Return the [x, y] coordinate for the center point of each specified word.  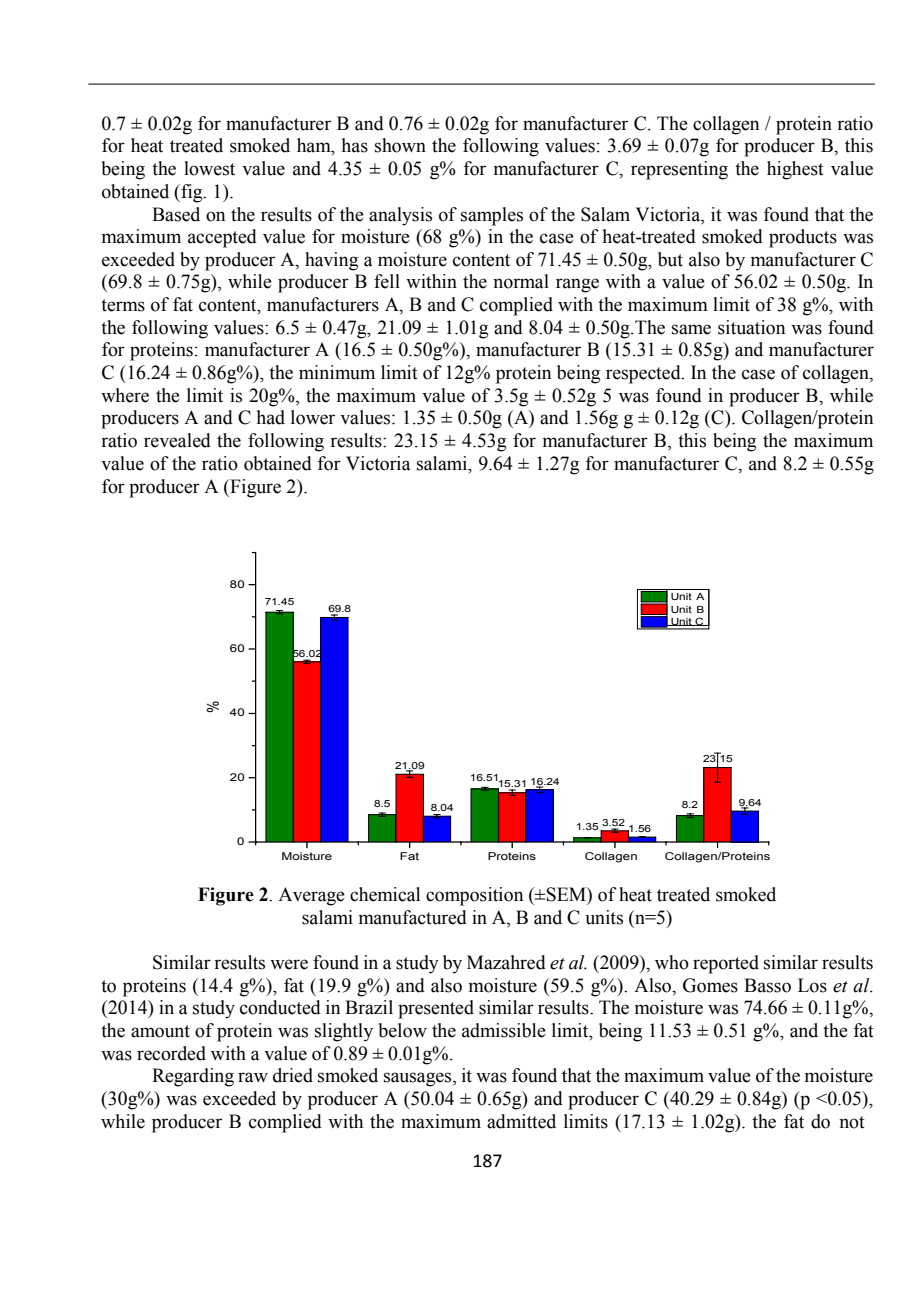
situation [751, 327]
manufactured [413, 917]
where [125, 395]
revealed [177, 440]
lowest [209, 168]
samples [492, 216]
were [289, 964]
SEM [566, 894]
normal [521, 281]
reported [726, 964]
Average [311, 896]
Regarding [193, 1077]
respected [644, 374]
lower [313, 417]
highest [795, 170]
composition [474, 896]
